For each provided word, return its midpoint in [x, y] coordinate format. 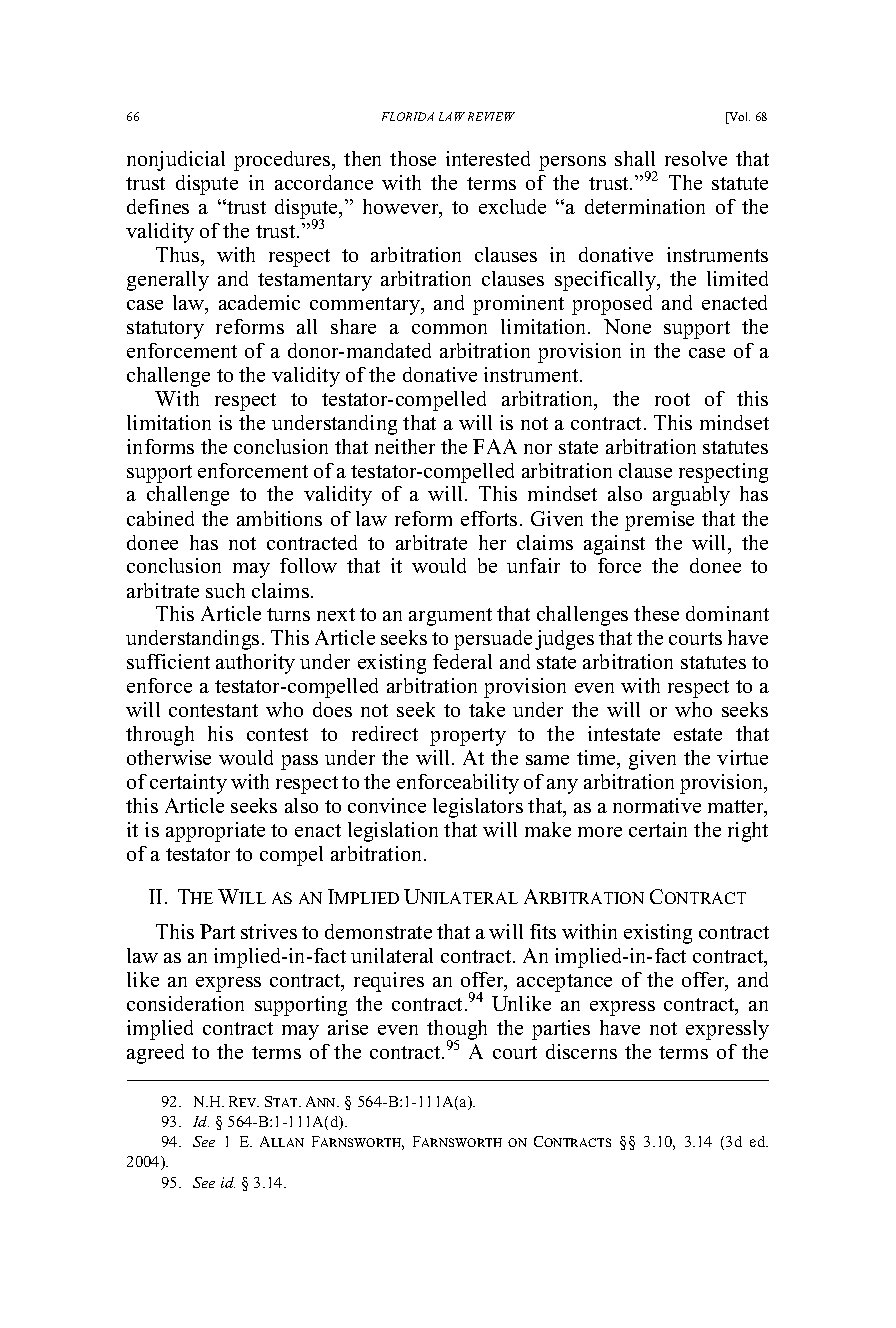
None [627, 326]
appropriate [215, 832]
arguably [691, 496]
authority [255, 664]
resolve [696, 158]
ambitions [279, 518]
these [656, 613]
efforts [489, 518]
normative [657, 805]
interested [488, 158]
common [449, 329]
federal [462, 661]
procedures [283, 161]
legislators [478, 808]
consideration [185, 1003]
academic [259, 302]
